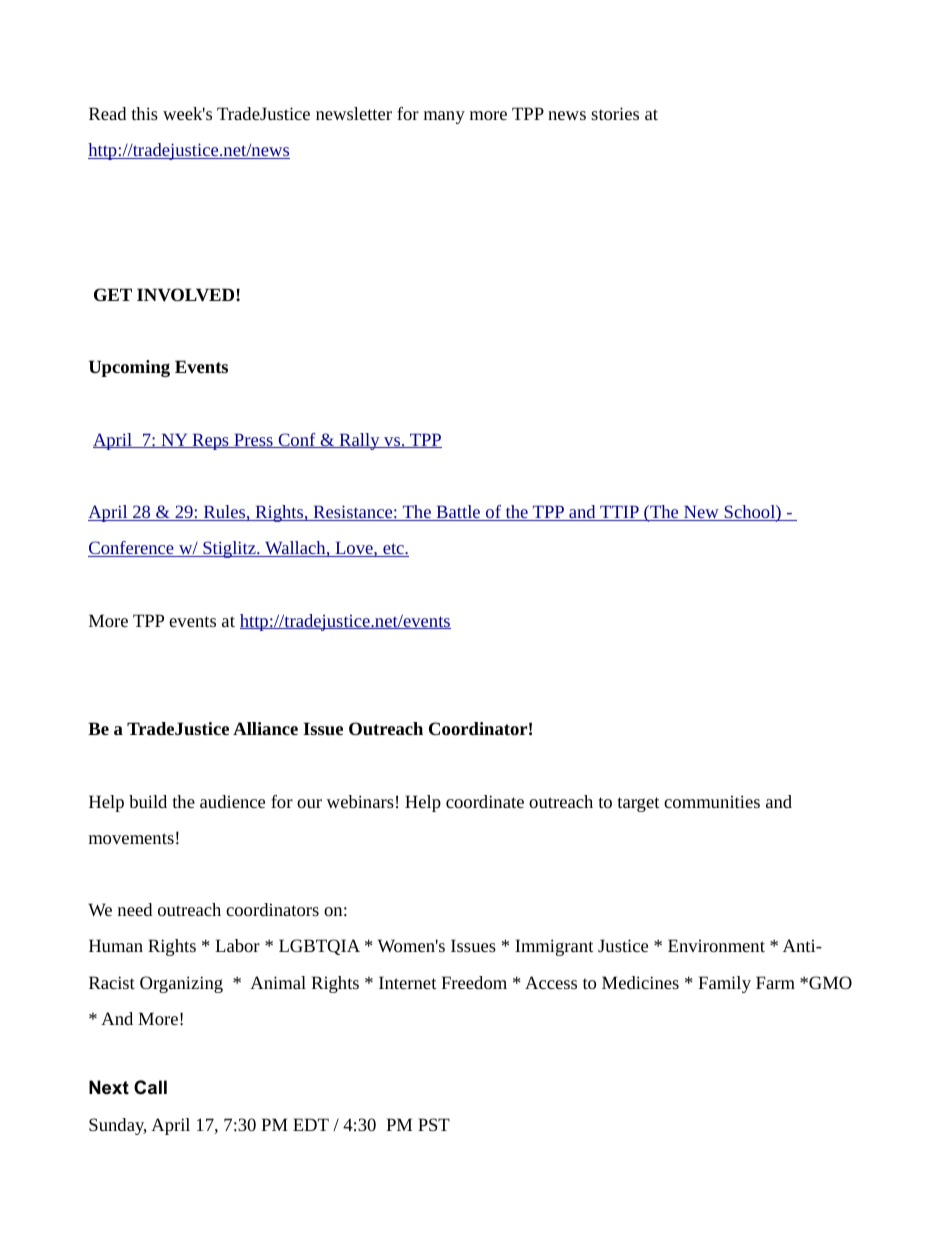 The image size is (952, 1233). What do you see at coordinates (434, 1124) in the page?
I see `PST` at bounding box center [434, 1124].
